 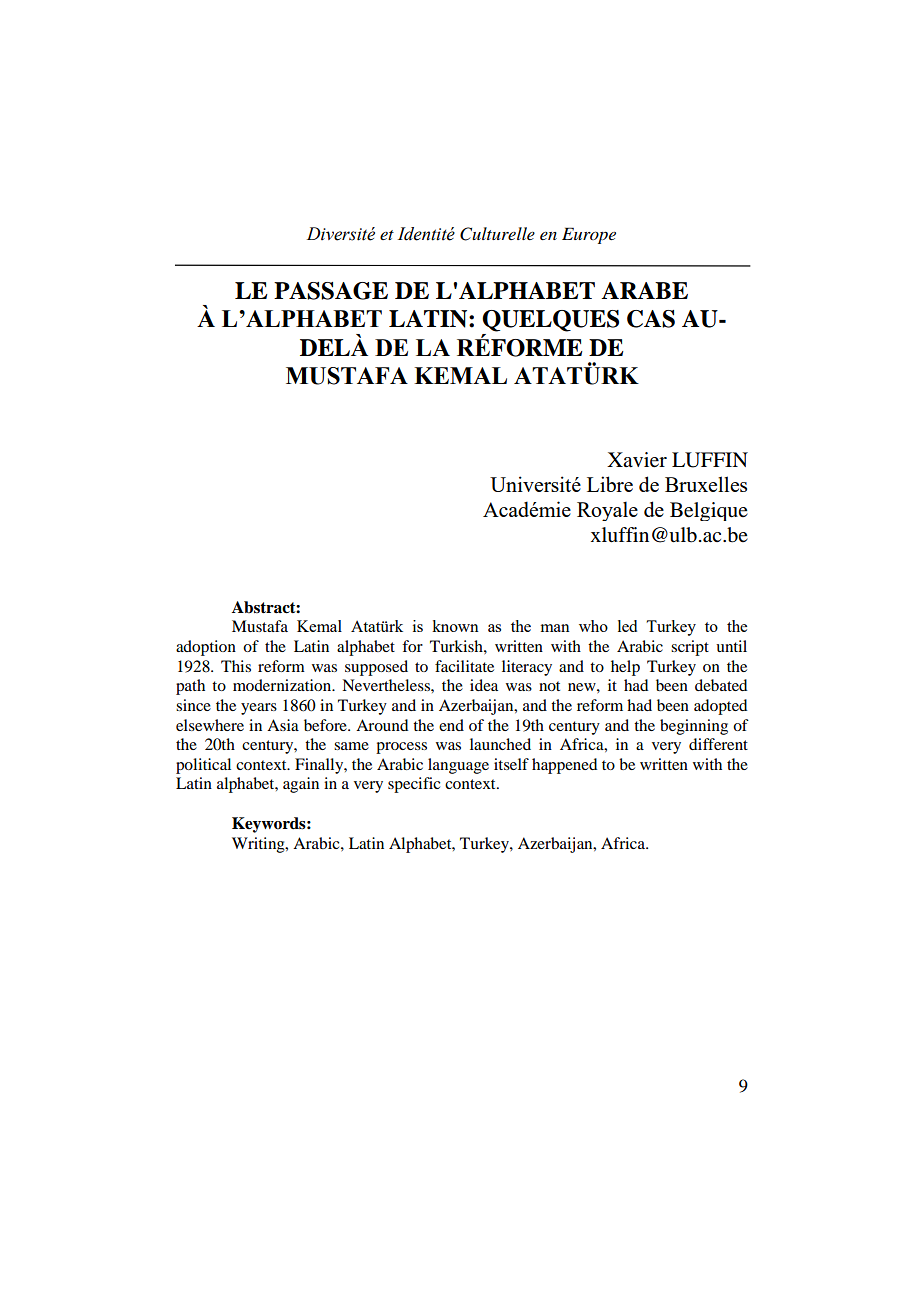 What do you see at coordinates (259, 845) in the screenshot?
I see `Writing` at bounding box center [259, 845].
